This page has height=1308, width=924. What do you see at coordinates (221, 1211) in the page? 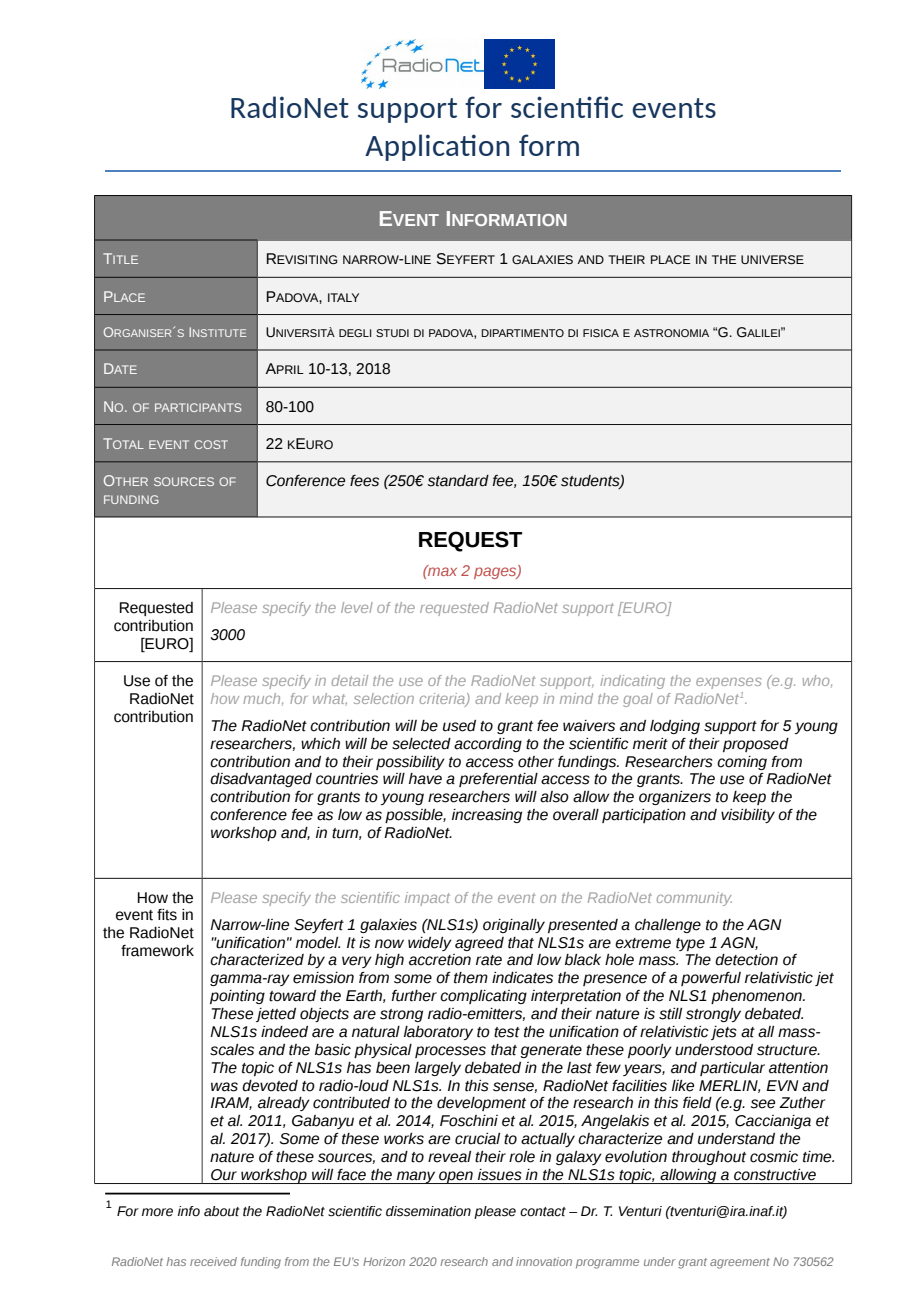
I see `about` at bounding box center [221, 1211].
